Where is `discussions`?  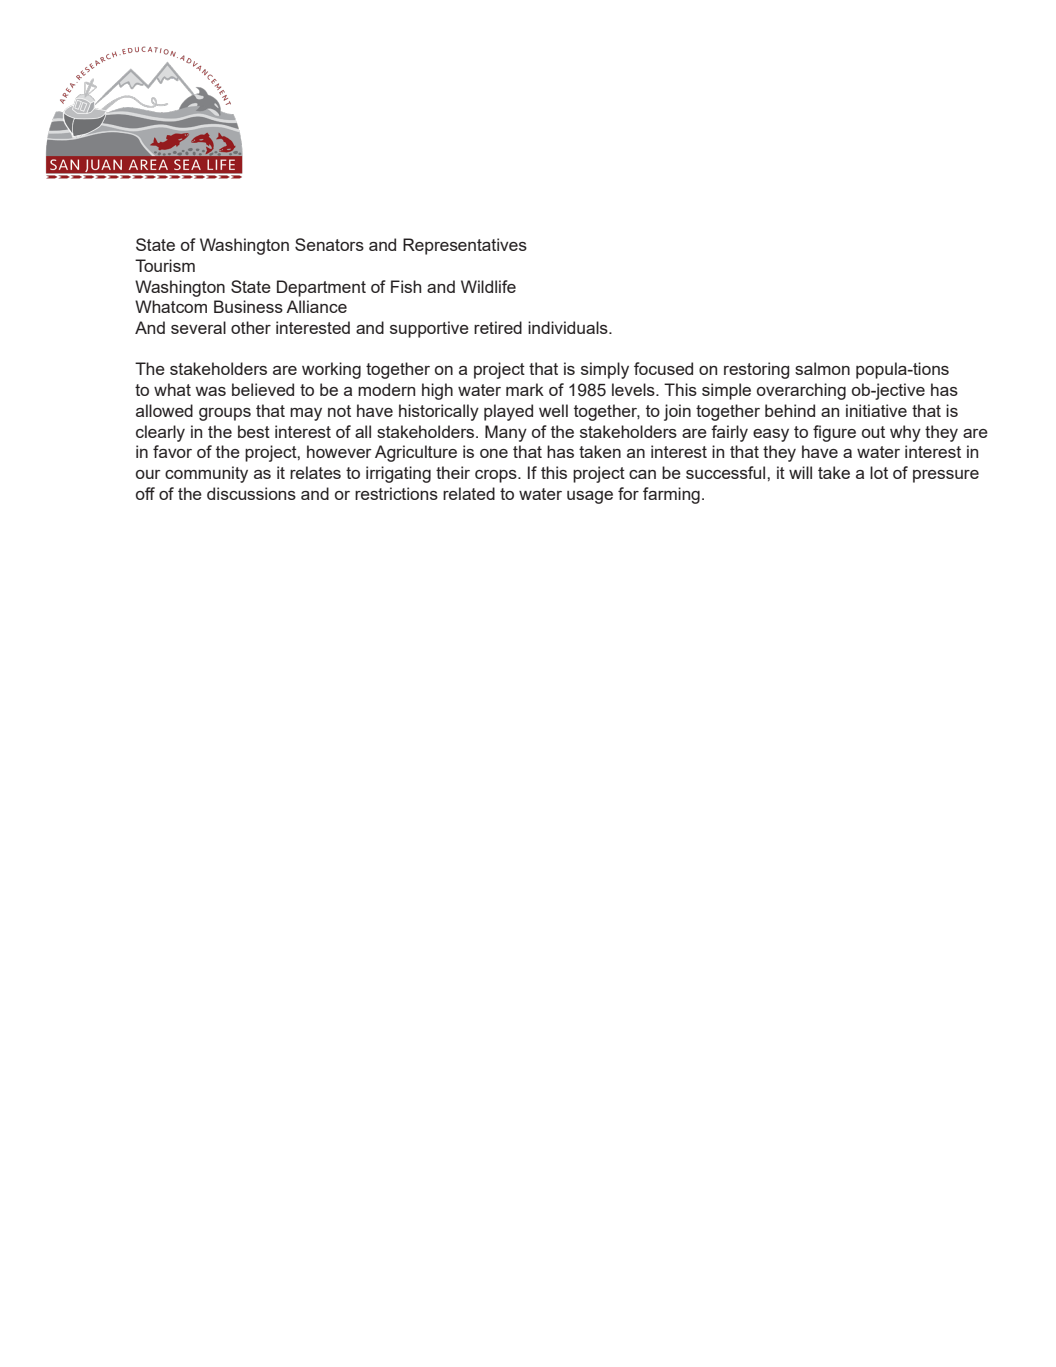
discussions is located at coordinates (251, 493).
